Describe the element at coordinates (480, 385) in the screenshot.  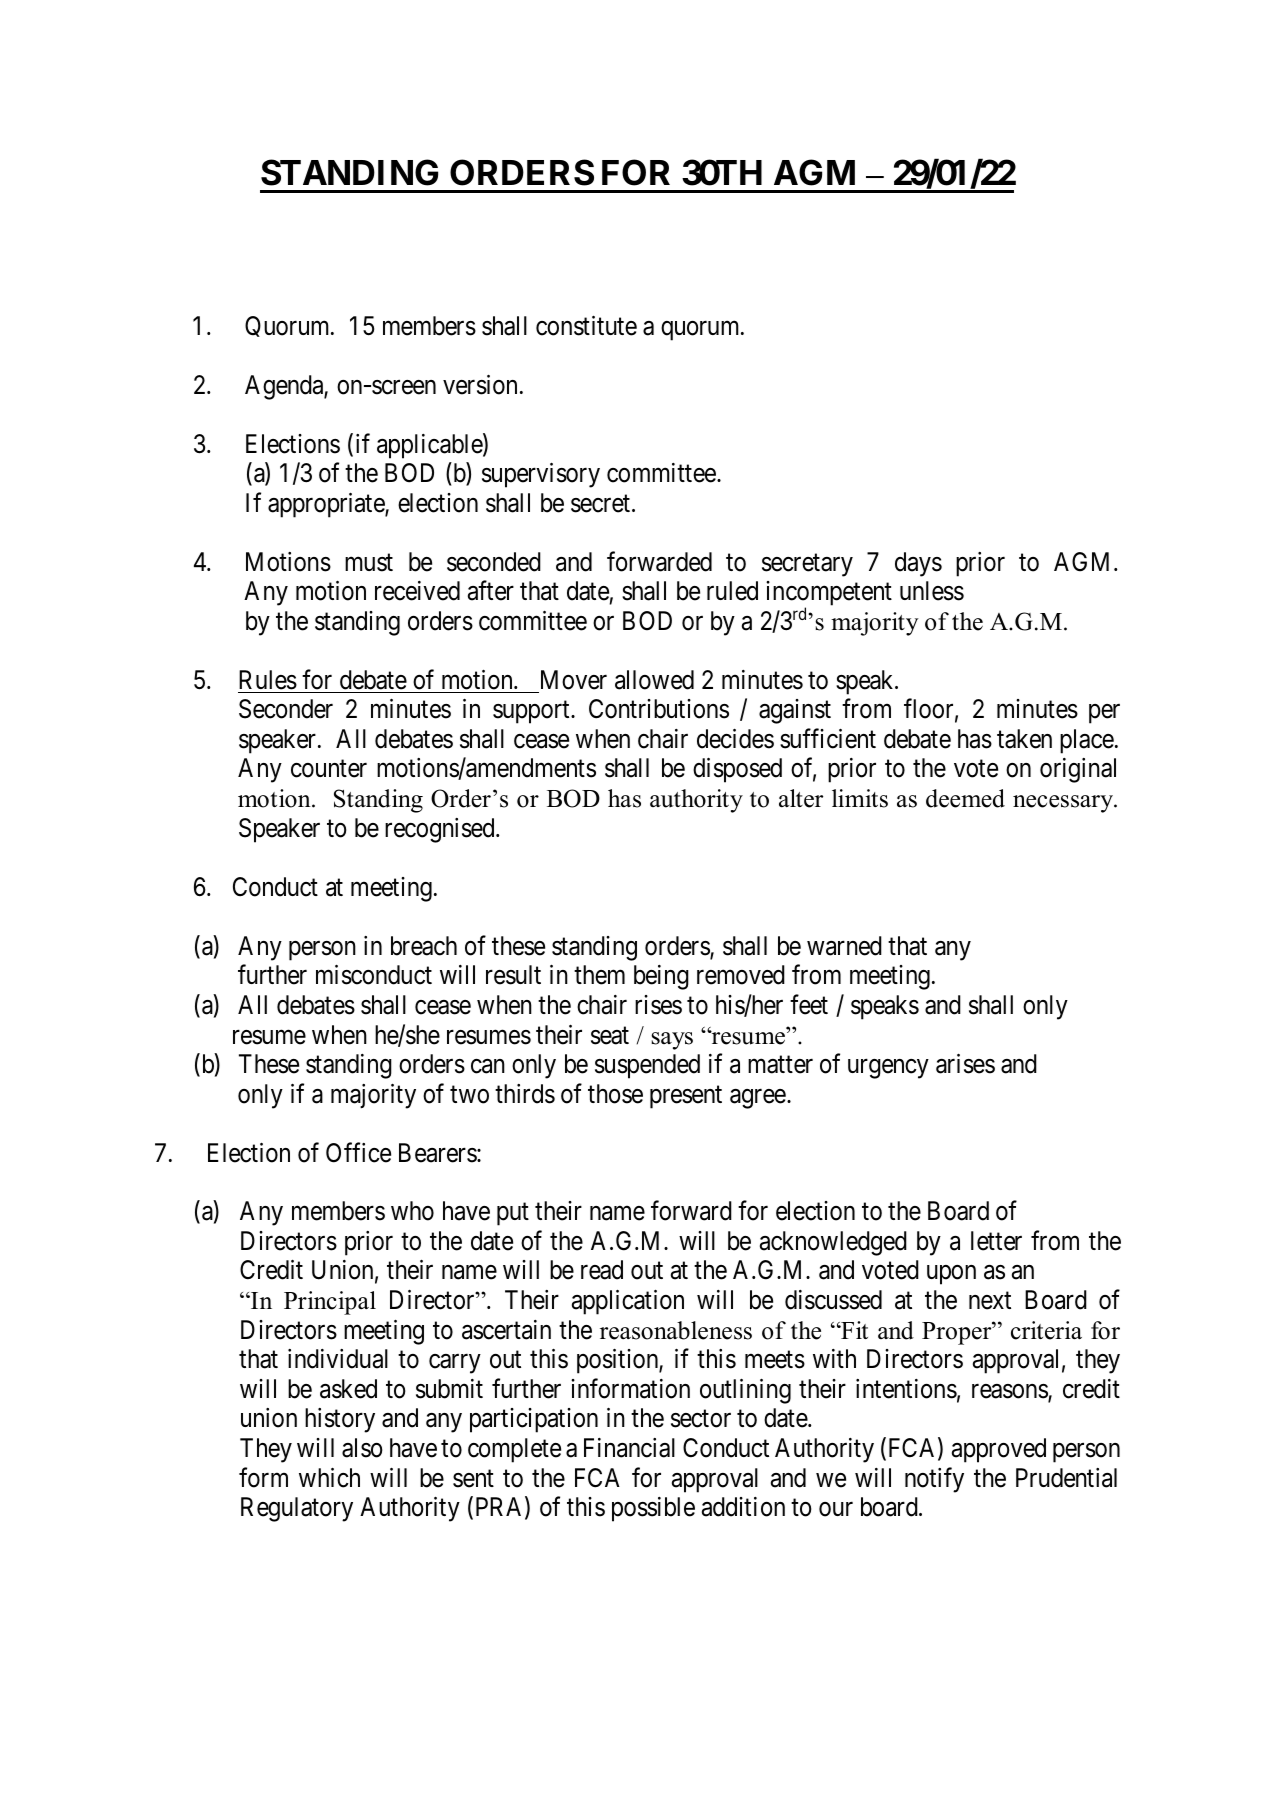
I see `version` at that location.
